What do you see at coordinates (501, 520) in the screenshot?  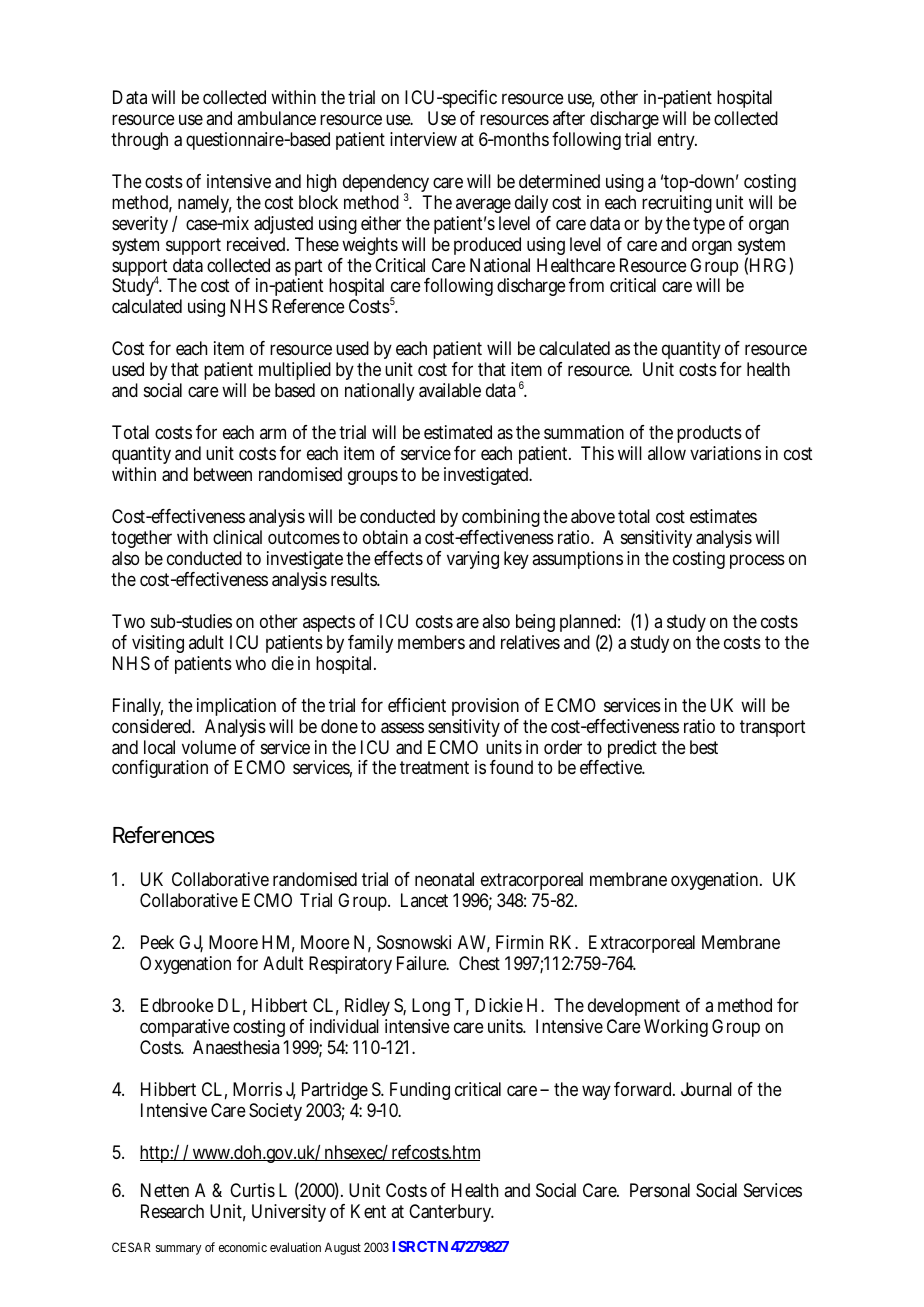 I see `combining` at bounding box center [501, 520].
